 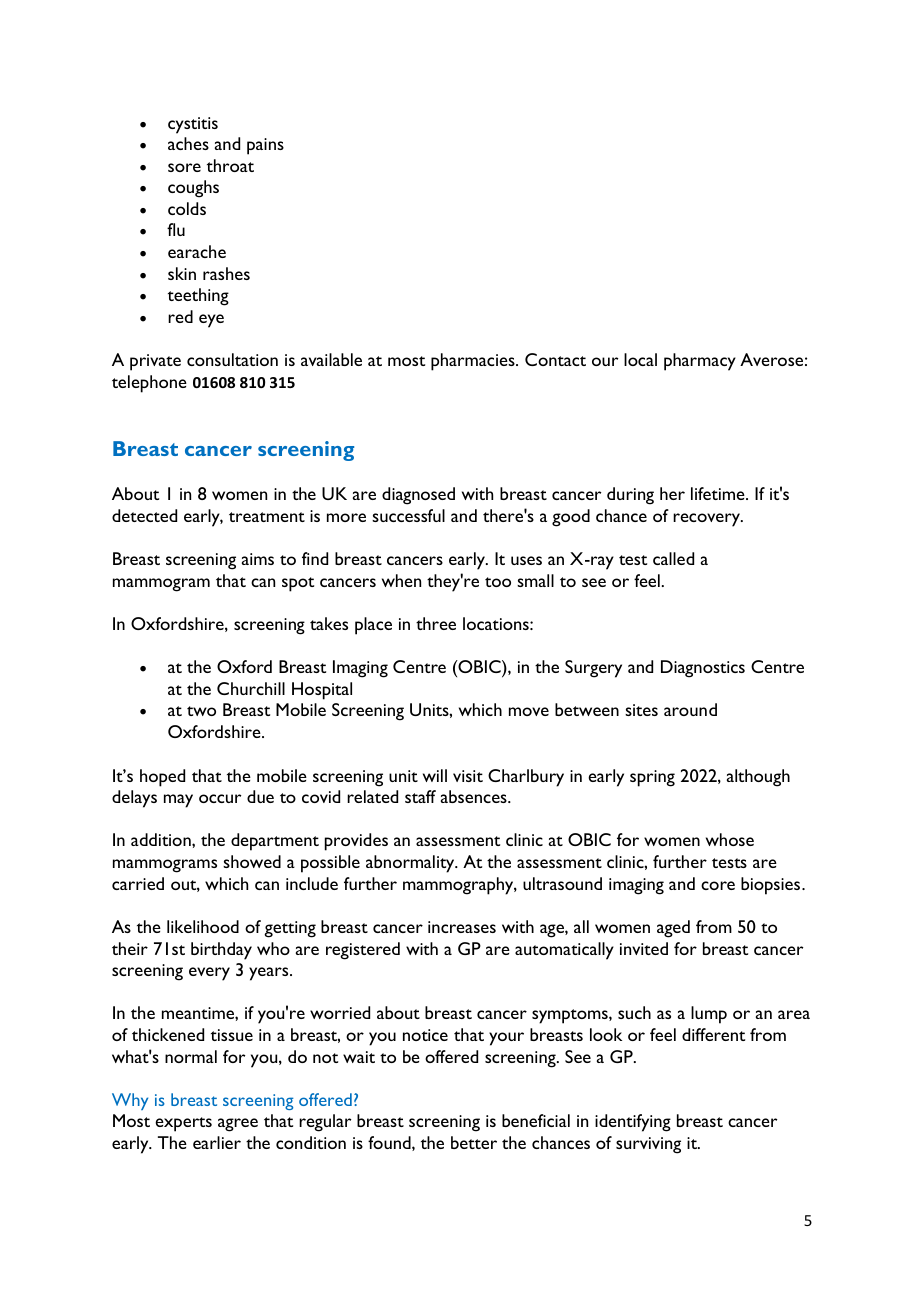 What do you see at coordinates (183, 1124) in the page?
I see `experts` at bounding box center [183, 1124].
